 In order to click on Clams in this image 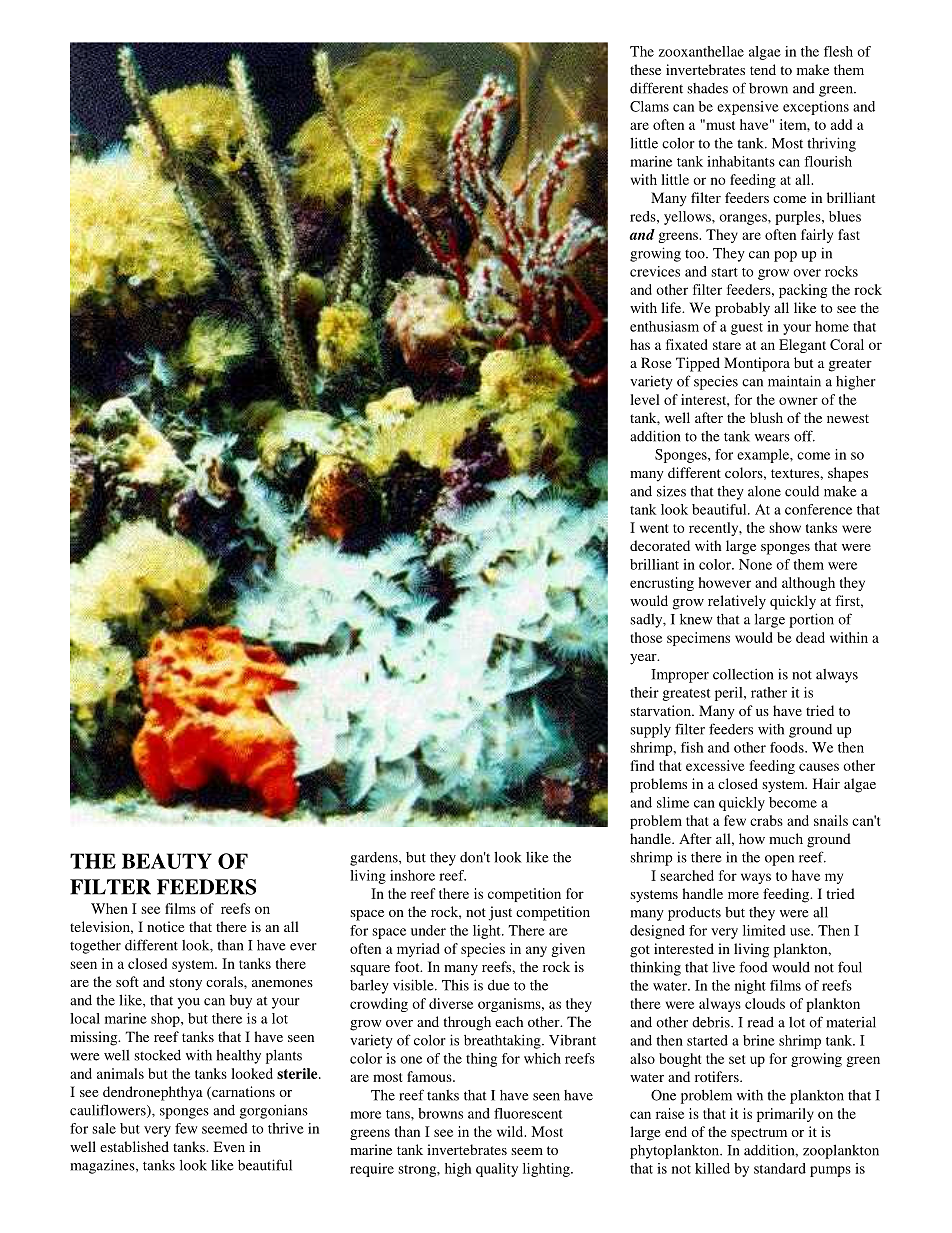, I will do `click(649, 106)`.
